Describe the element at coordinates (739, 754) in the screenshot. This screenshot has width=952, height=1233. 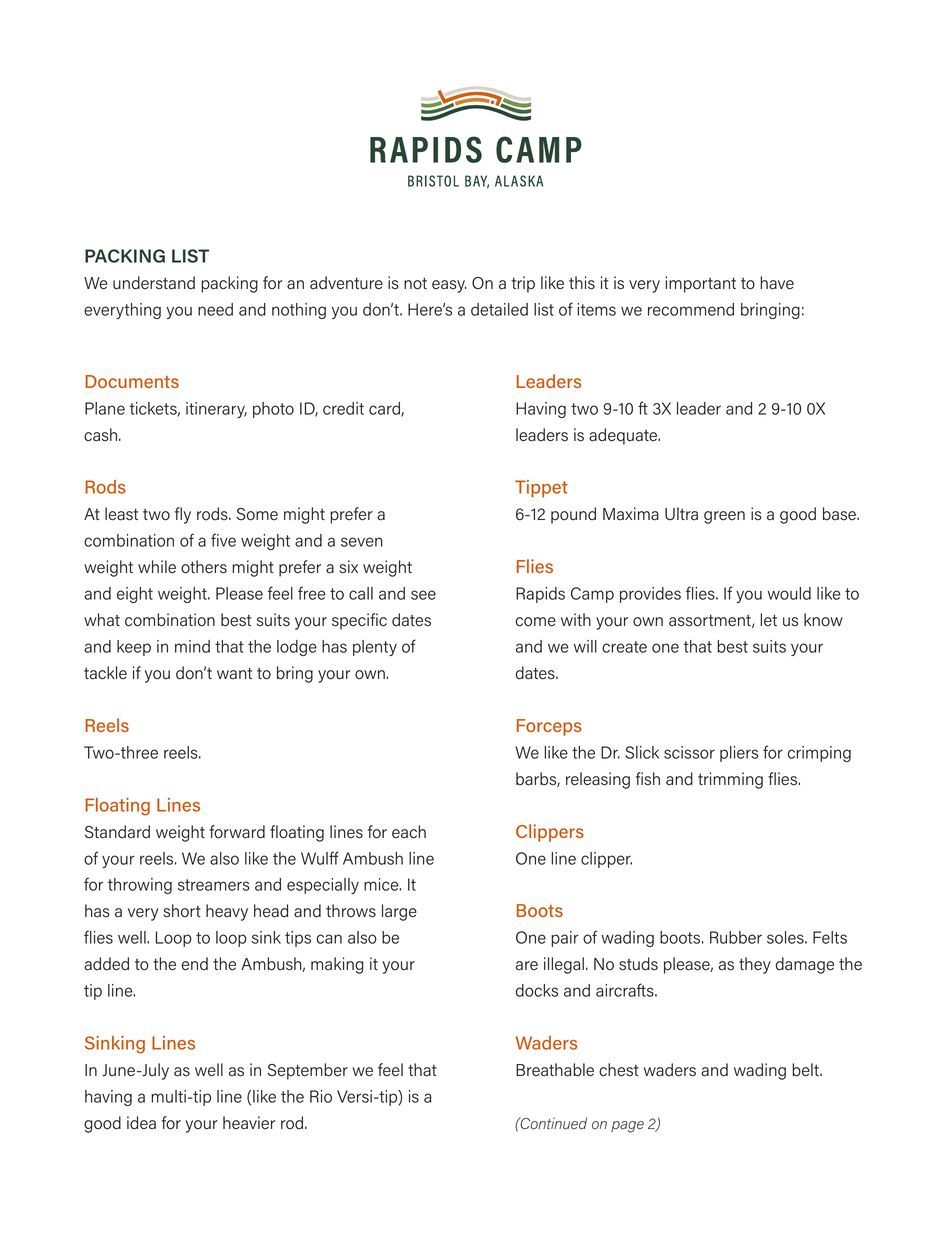
I see `pliers` at that location.
